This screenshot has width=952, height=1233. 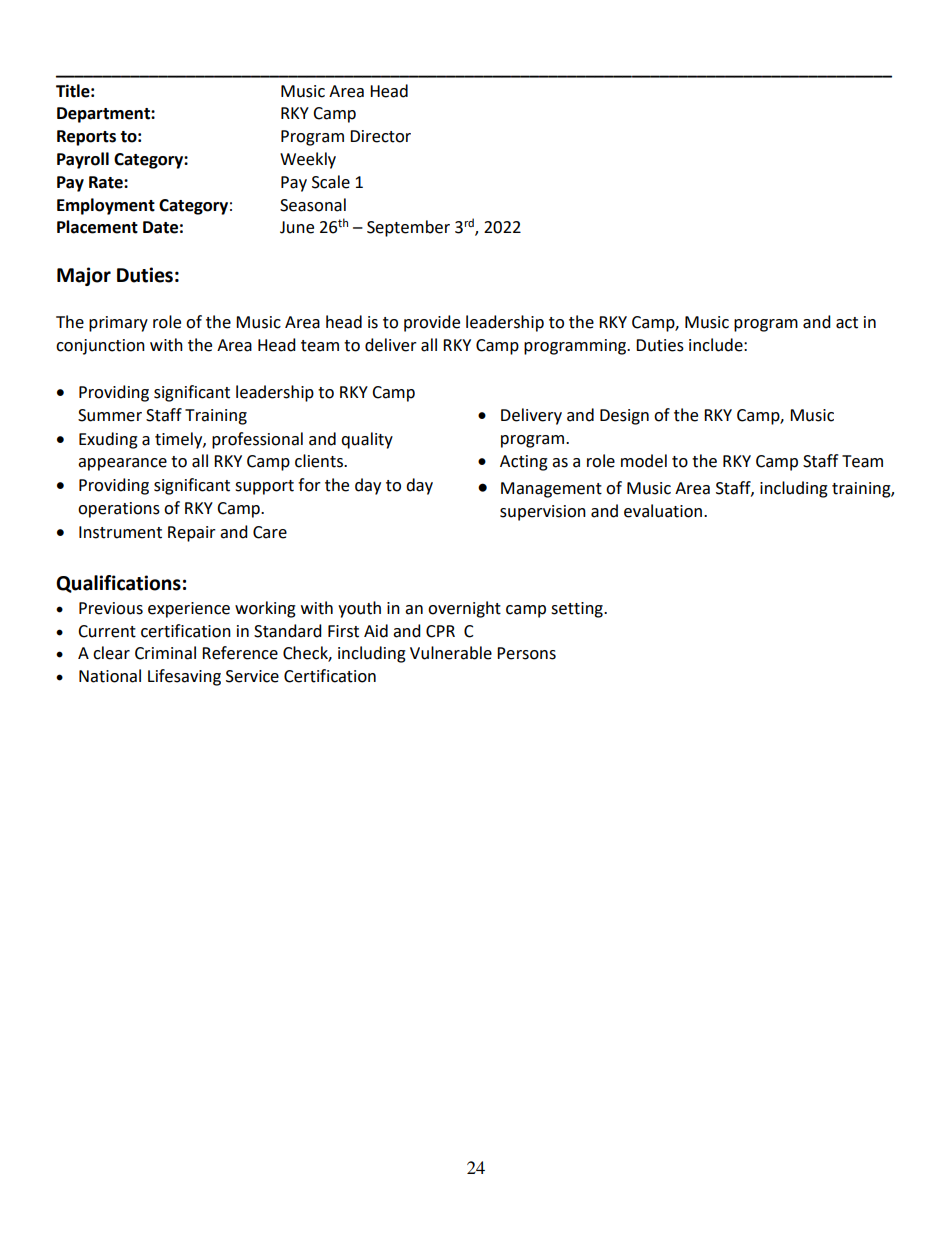 What do you see at coordinates (551, 490) in the screenshot?
I see `Management` at bounding box center [551, 490].
